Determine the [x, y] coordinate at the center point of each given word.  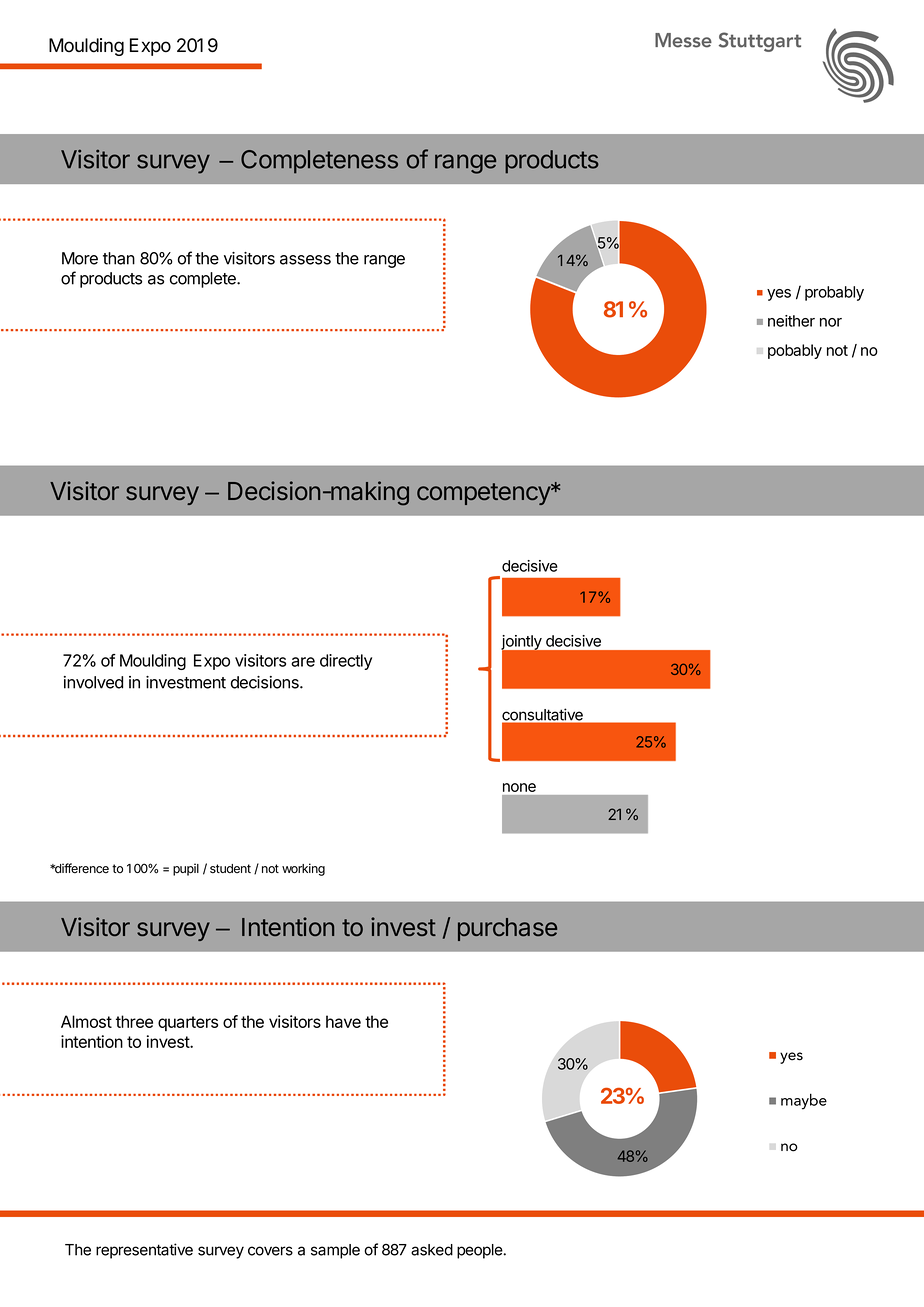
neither [791, 321]
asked [432, 1250]
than [119, 258]
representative [144, 1251]
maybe [804, 1101]
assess [305, 260]
